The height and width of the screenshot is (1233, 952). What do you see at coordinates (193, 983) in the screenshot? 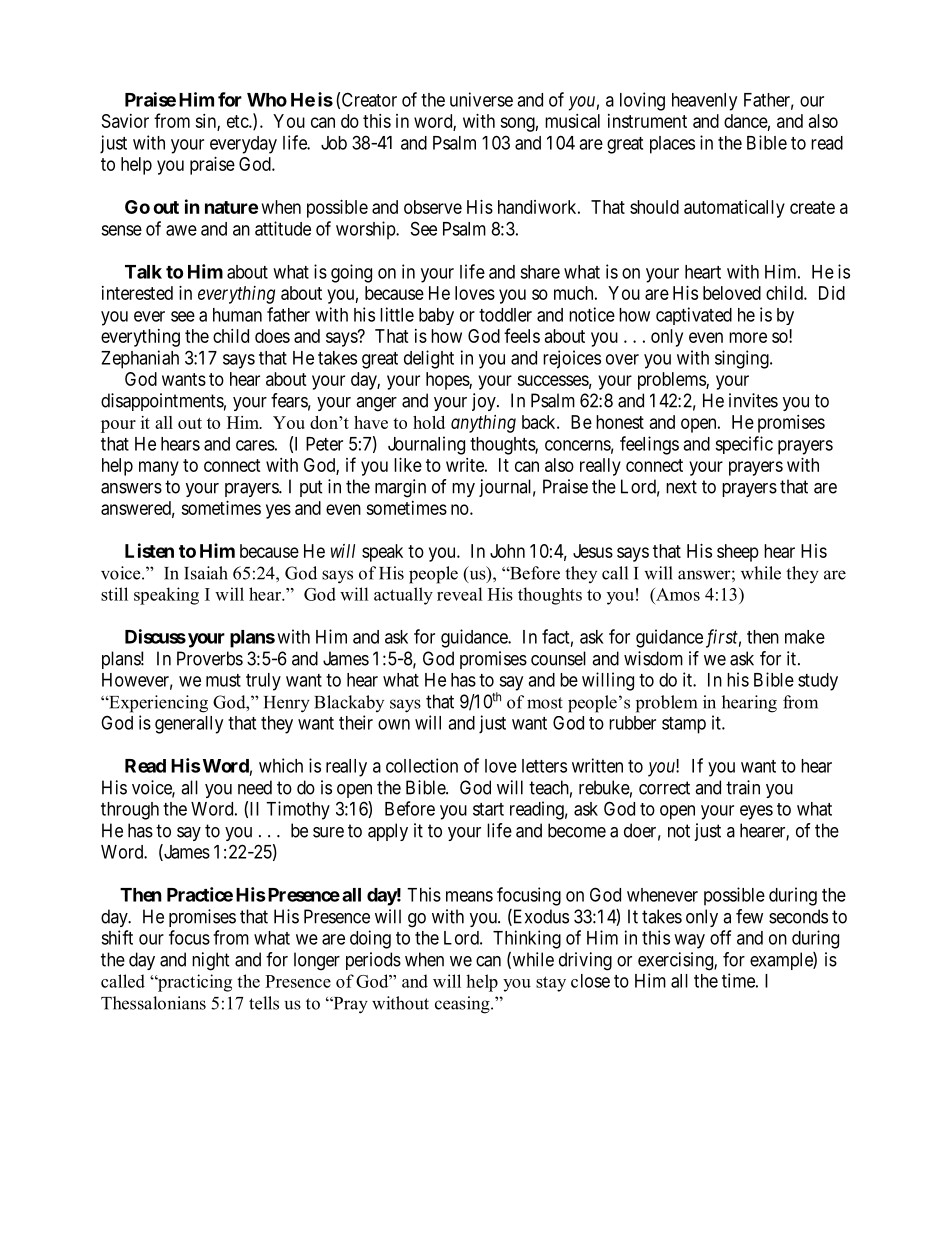
I see `practicing` at bounding box center [193, 983].
